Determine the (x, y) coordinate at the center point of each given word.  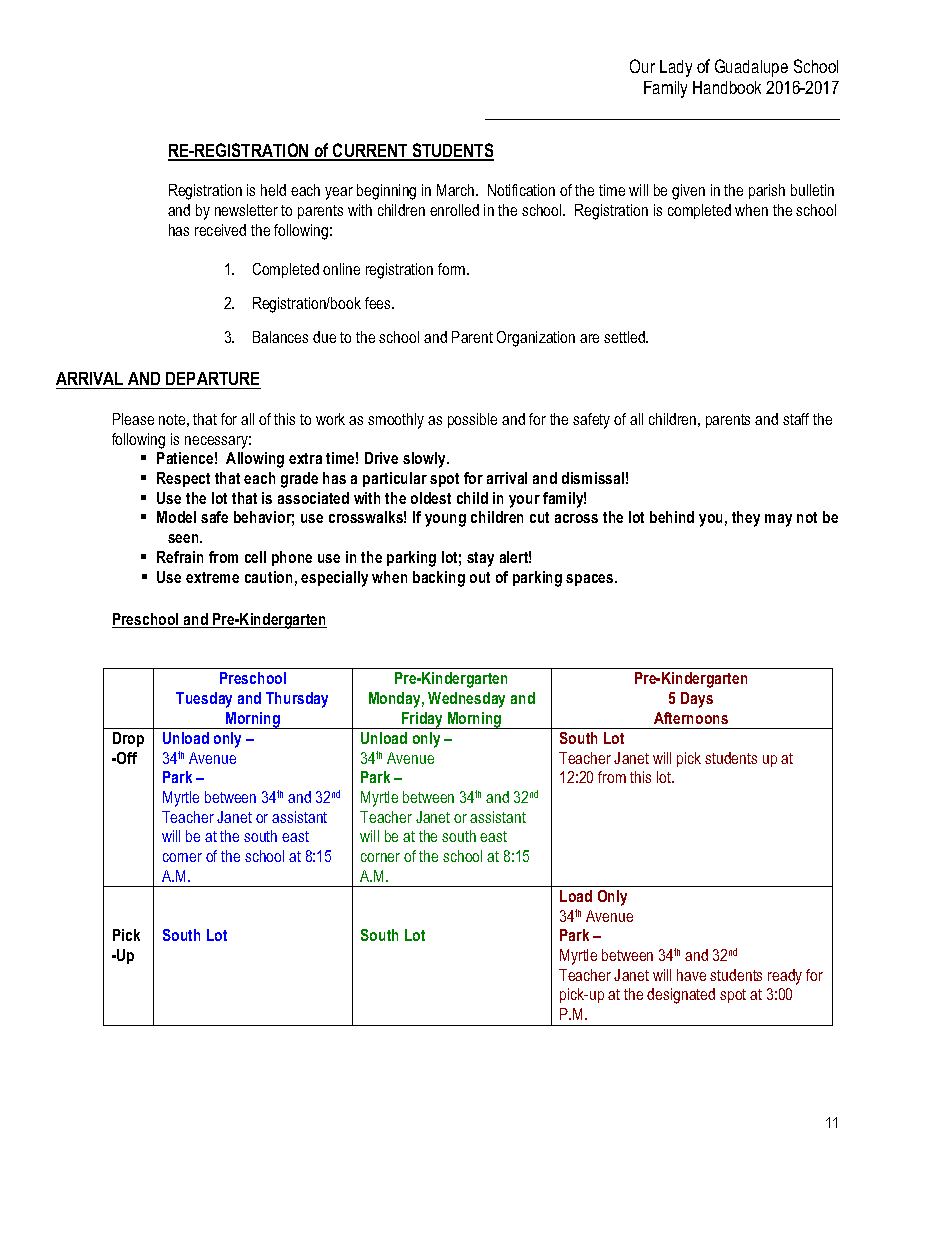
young (445, 520)
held (273, 190)
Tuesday (204, 700)
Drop (128, 739)
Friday (422, 720)
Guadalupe (751, 68)
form (453, 269)
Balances (280, 337)
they (746, 519)
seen (184, 538)
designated (681, 996)
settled (625, 337)
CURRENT (370, 151)
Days (697, 700)
